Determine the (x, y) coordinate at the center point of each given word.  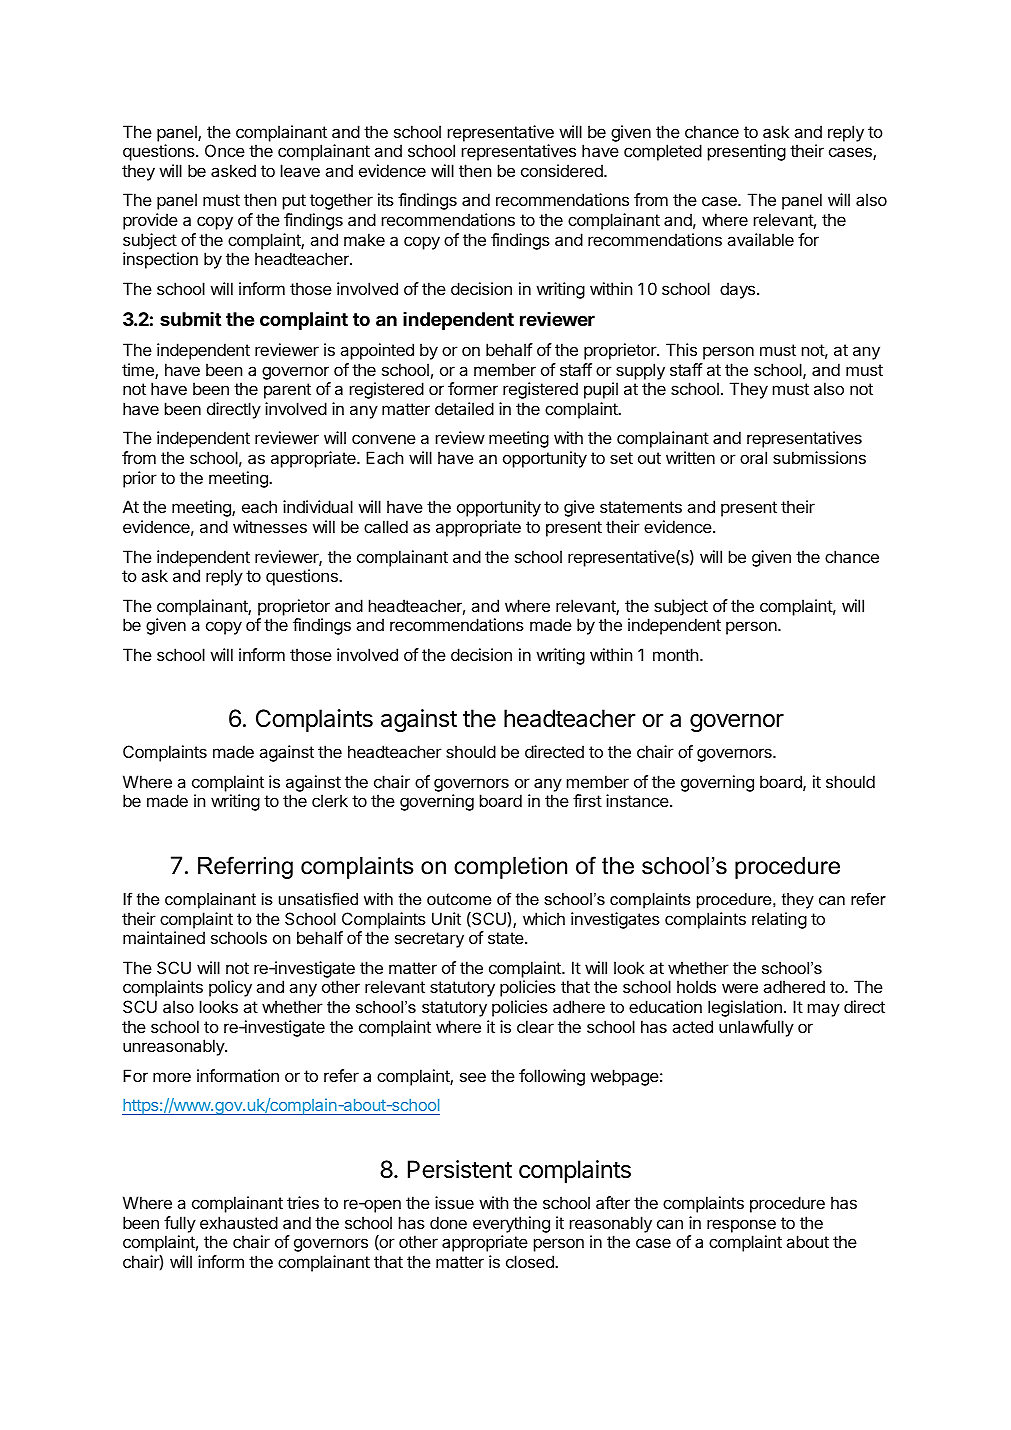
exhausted (239, 1222)
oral (753, 457)
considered (563, 170)
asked (233, 170)
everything (511, 1226)
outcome (459, 899)
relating (779, 920)
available (760, 239)
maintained (164, 937)
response (741, 1226)
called (386, 526)
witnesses (270, 526)
